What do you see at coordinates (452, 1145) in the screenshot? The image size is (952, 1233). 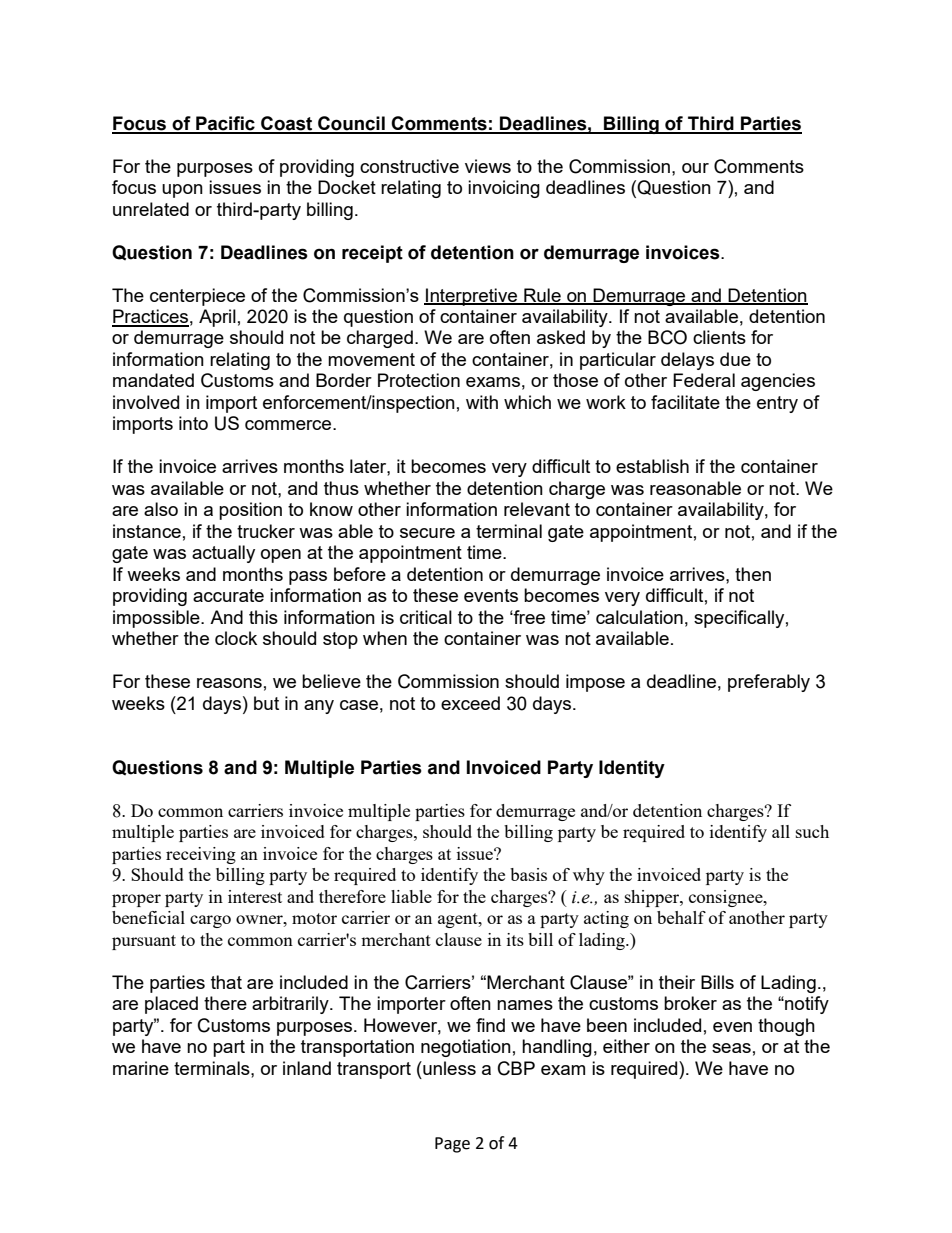 I see `Page` at bounding box center [452, 1145].
